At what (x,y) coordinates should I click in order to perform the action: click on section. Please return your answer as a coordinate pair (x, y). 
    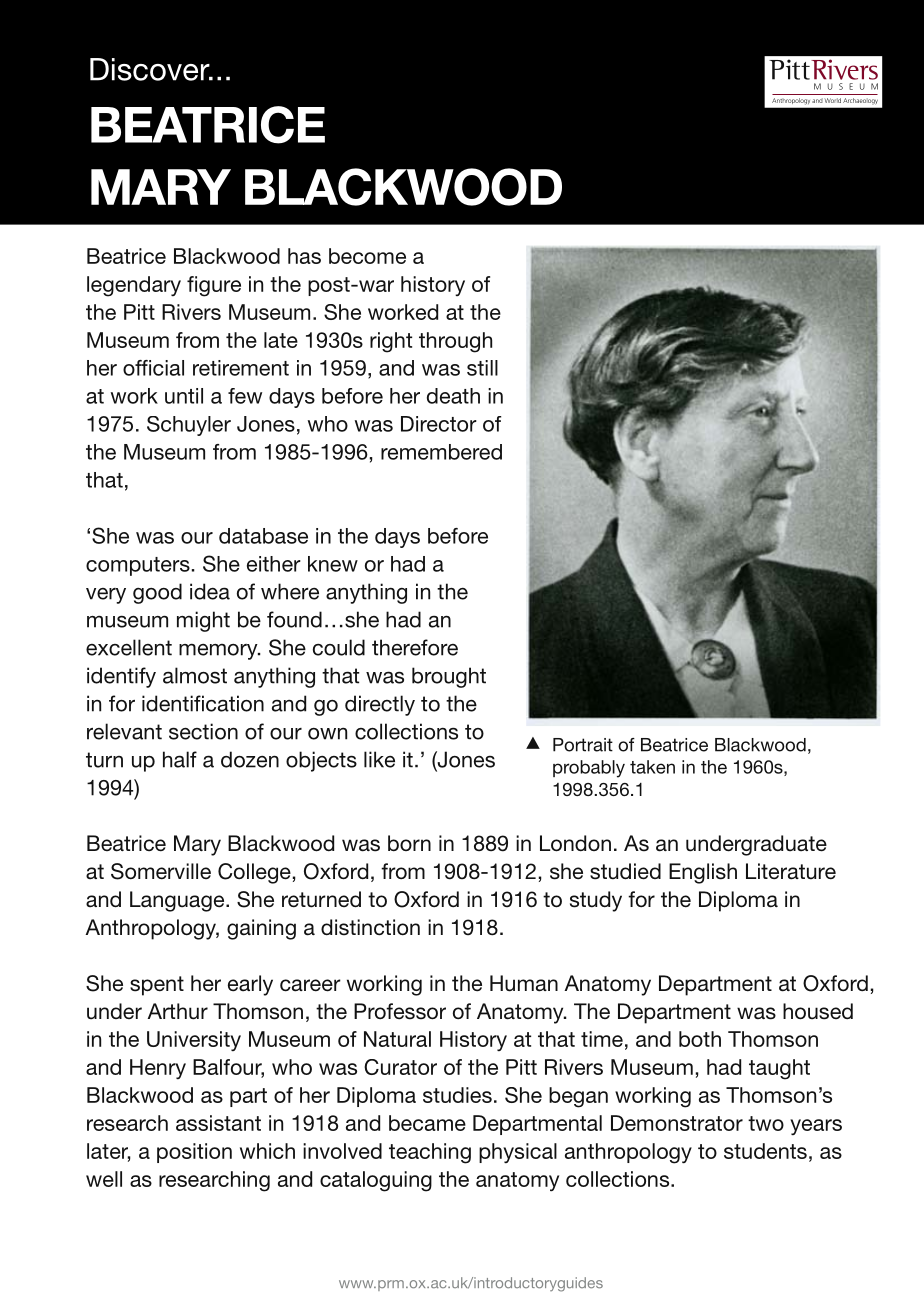
    Looking at the image, I should click on (203, 731).
